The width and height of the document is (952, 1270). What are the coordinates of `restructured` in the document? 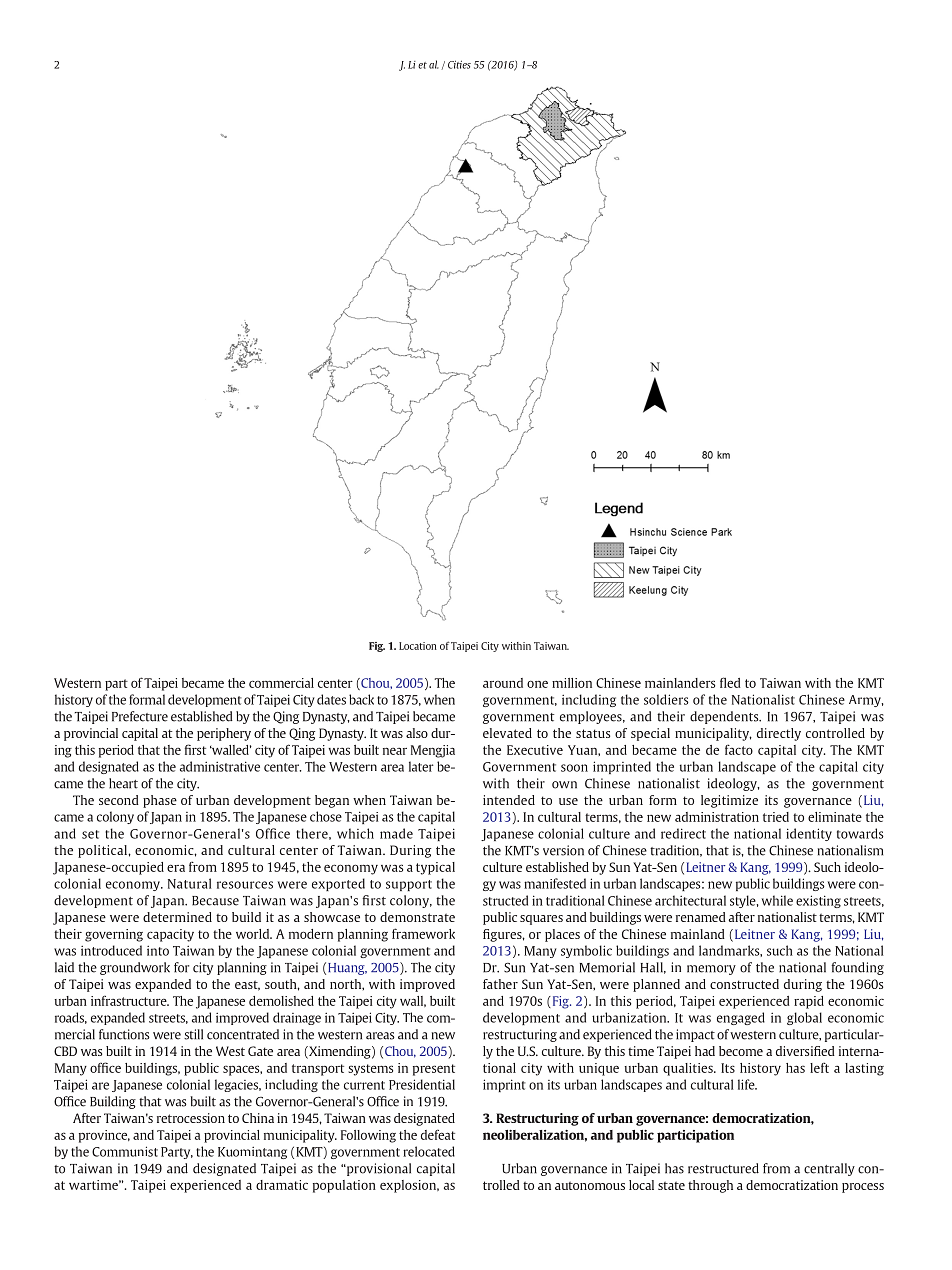 It's located at (723, 1168).
